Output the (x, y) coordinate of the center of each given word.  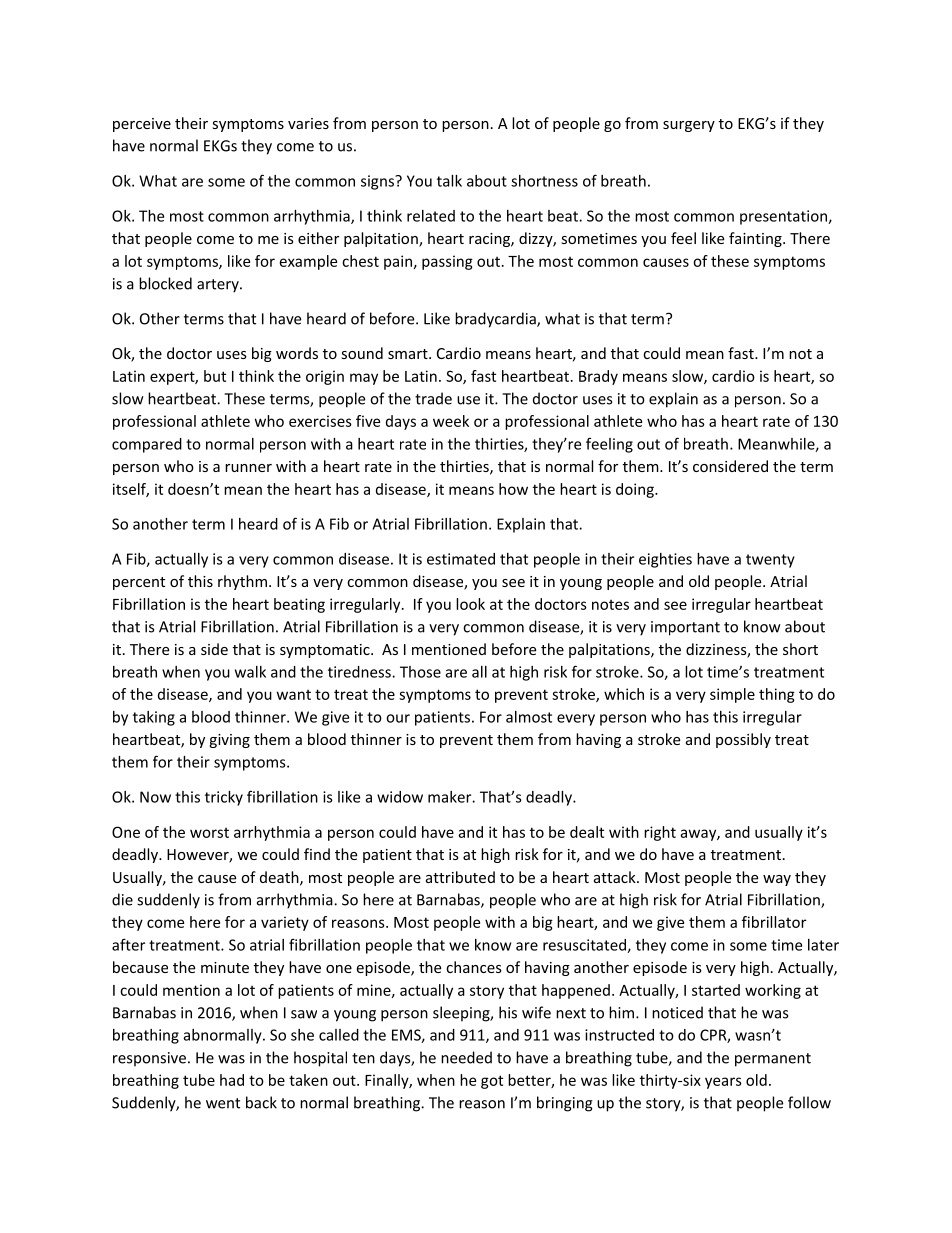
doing (636, 490)
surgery (689, 126)
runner (248, 468)
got (492, 1082)
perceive (142, 125)
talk (449, 181)
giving (229, 741)
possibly (743, 740)
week (451, 421)
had (232, 1080)
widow (400, 797)
